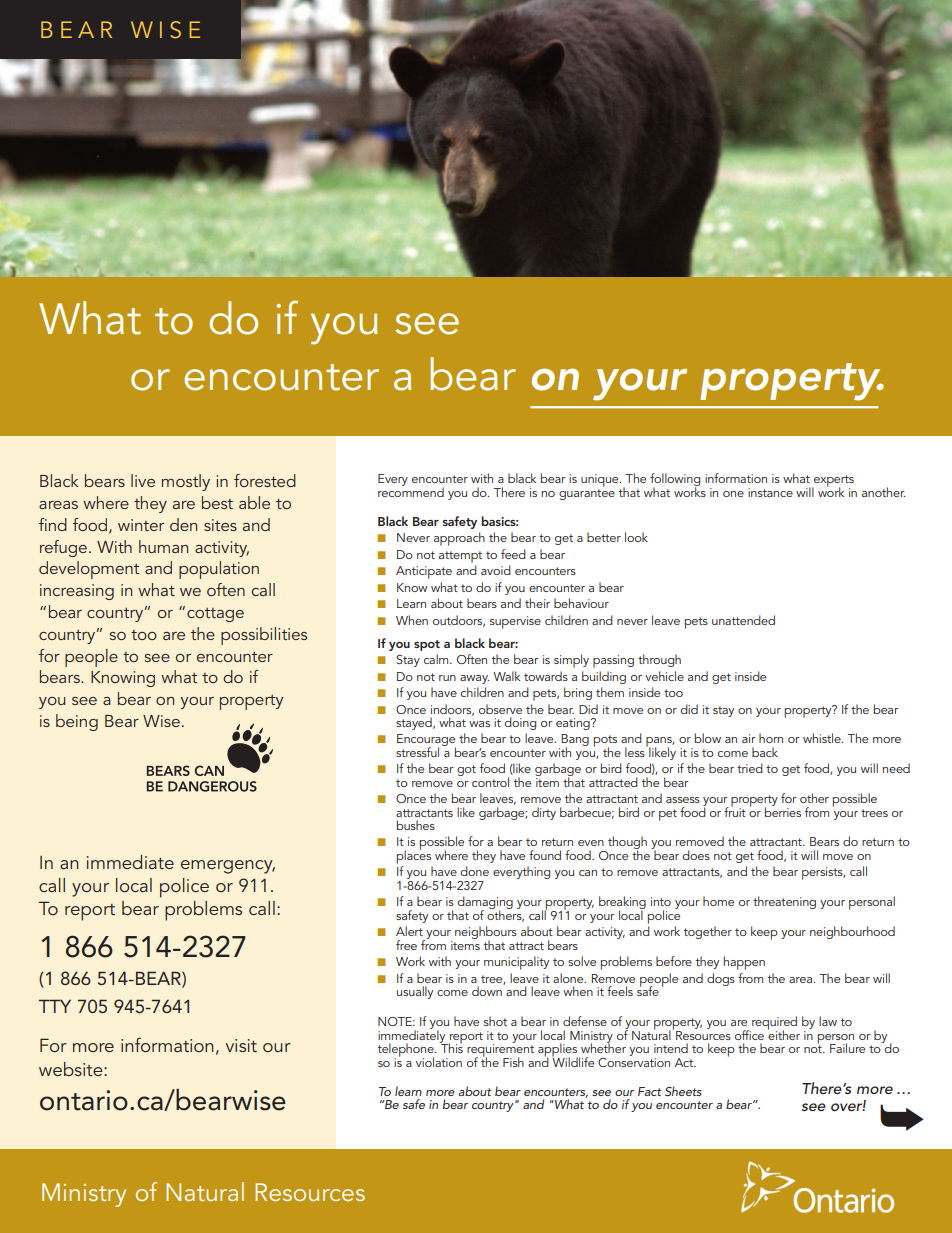 The height and width of the image is (1233, 952). I want to click on being, so click(77, 722).
